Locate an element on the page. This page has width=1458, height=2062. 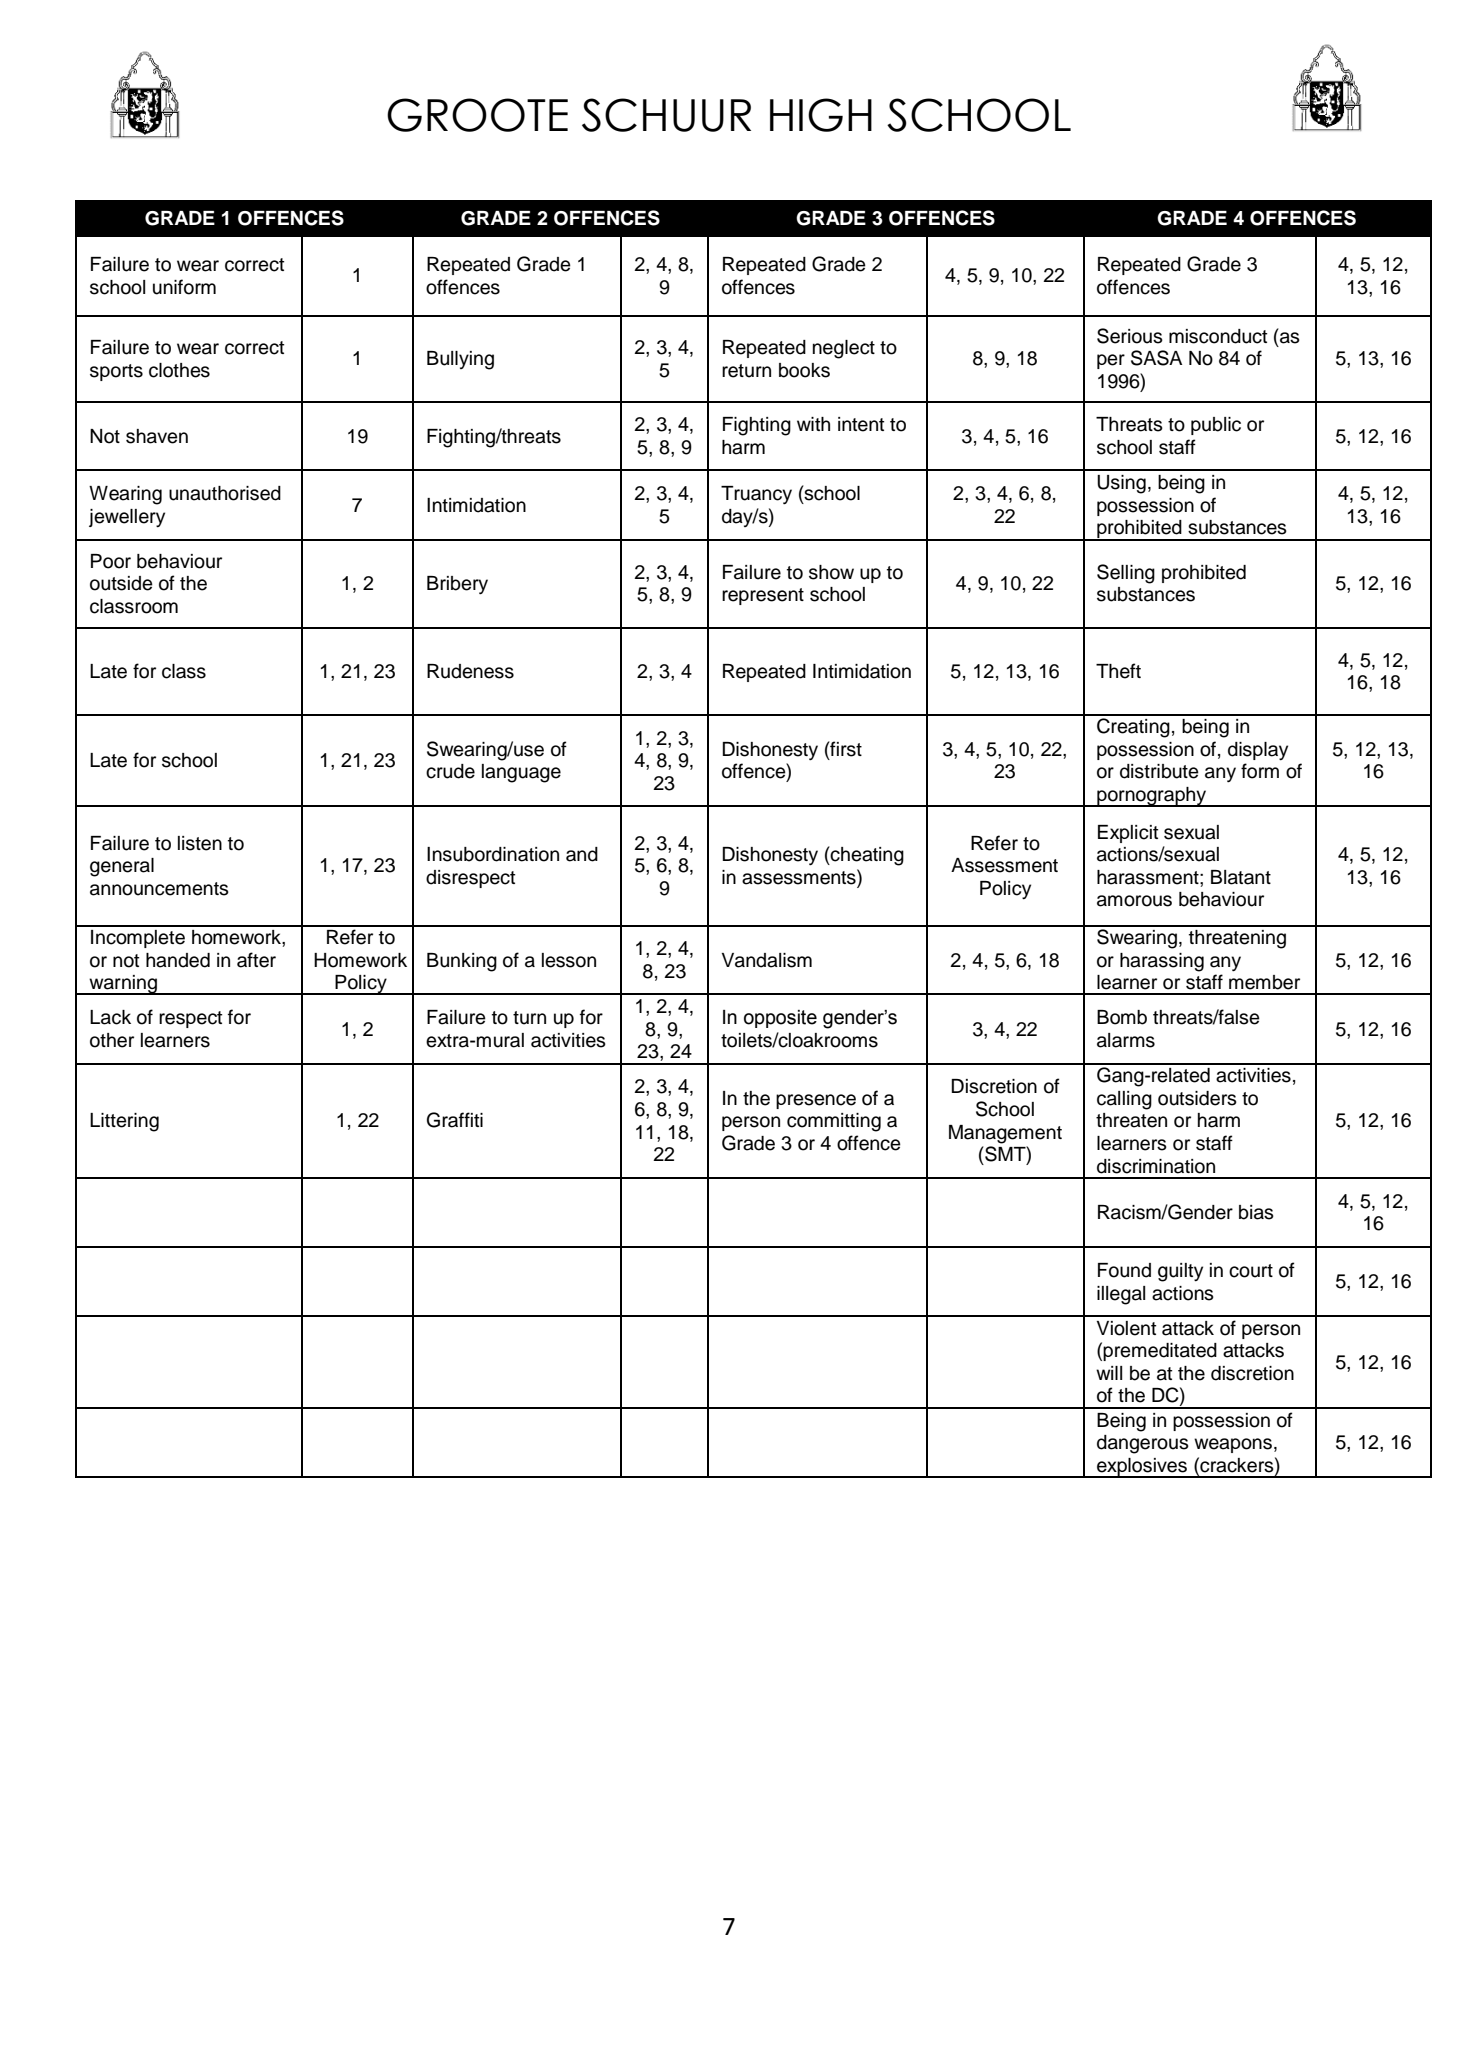
after is located at coordinates (256, 960).
